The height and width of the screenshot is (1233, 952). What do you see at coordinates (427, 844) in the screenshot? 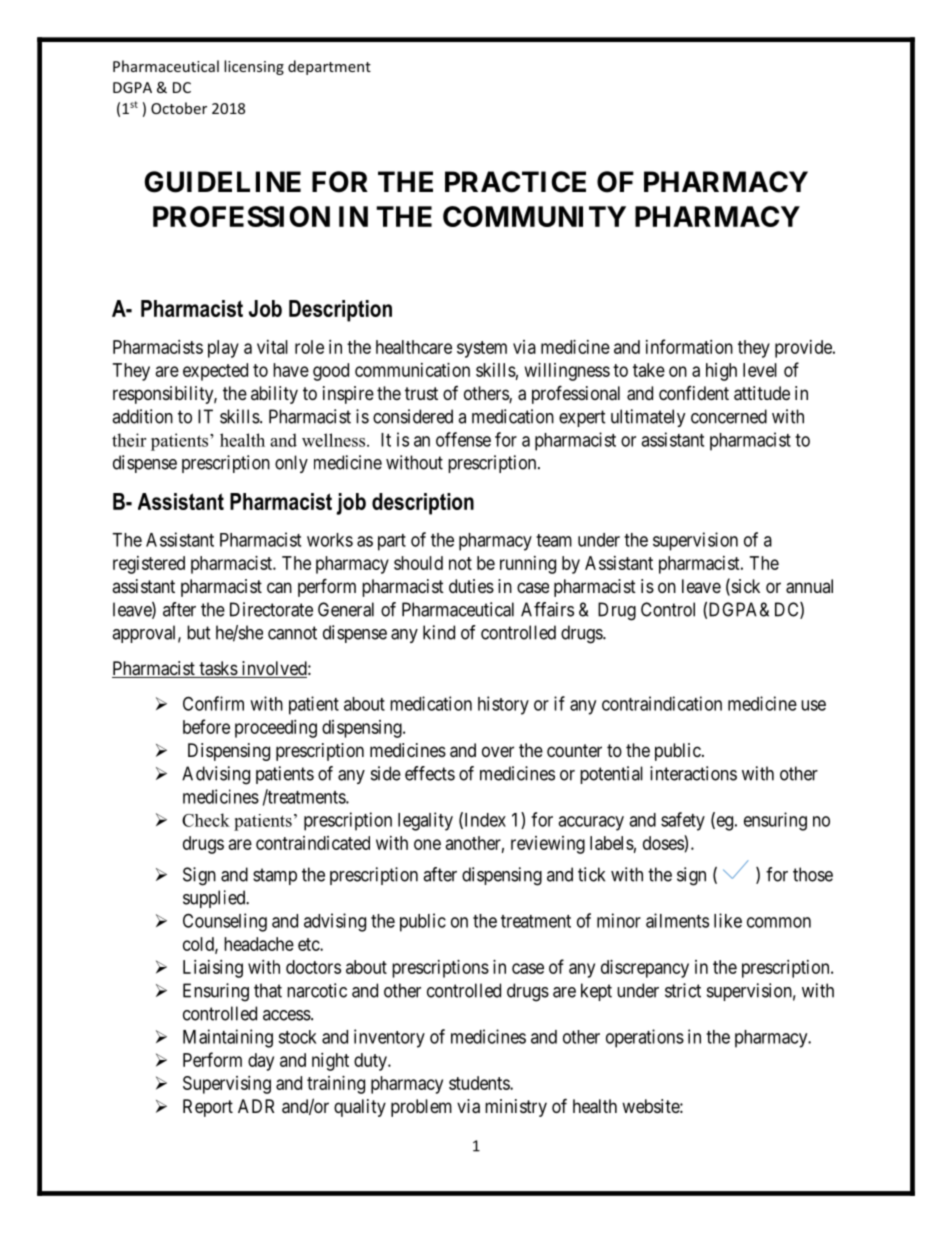
I see `one` at bounding box center [427, 844].
